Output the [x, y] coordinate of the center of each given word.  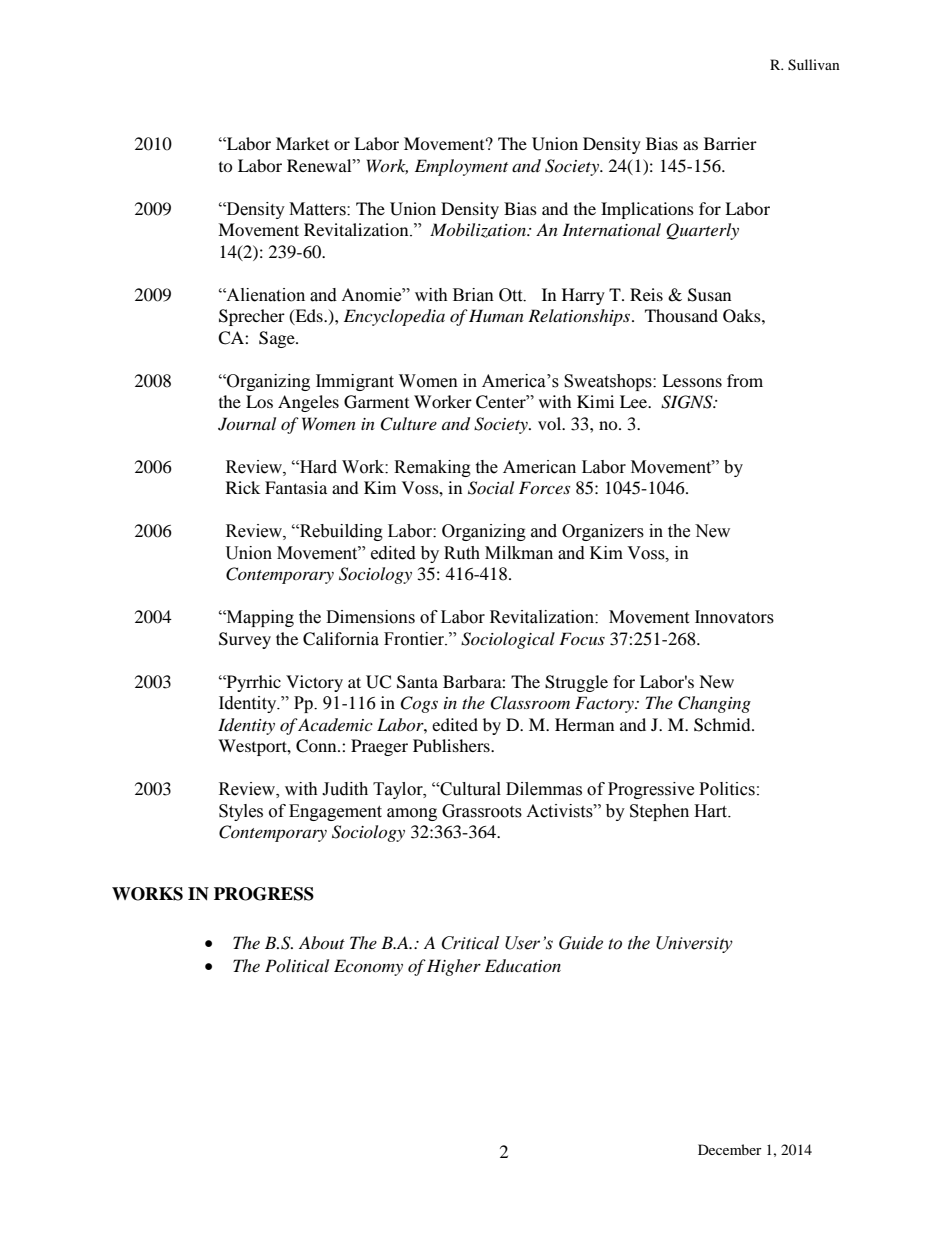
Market [302, 143]
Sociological [508, 640]
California [341, 639]
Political [297, 965]
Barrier [730, 143]
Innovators [734, 617]
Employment [461, 167]
